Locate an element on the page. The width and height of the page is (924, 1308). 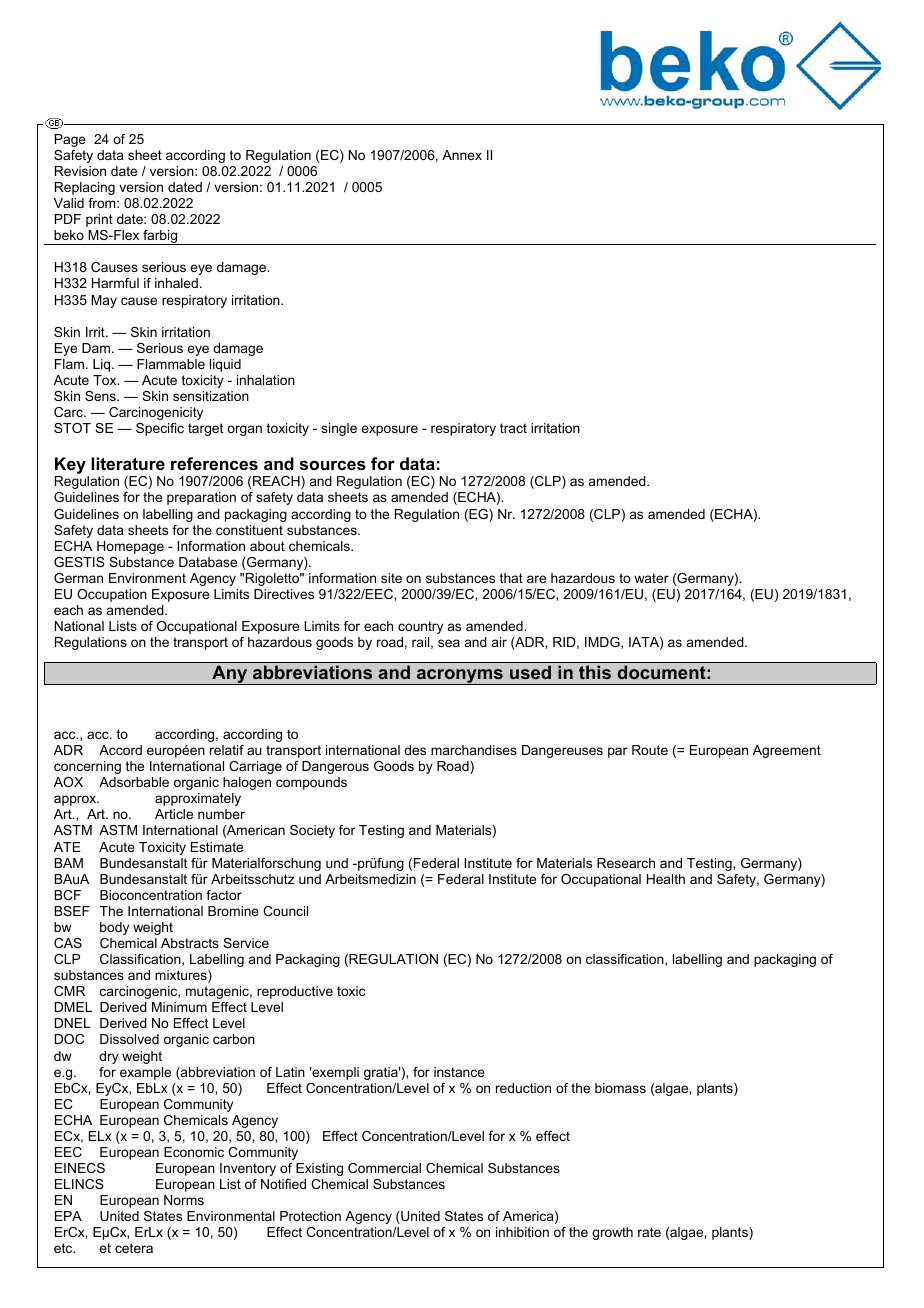
acronyms is located at coordinates (460, 677).
